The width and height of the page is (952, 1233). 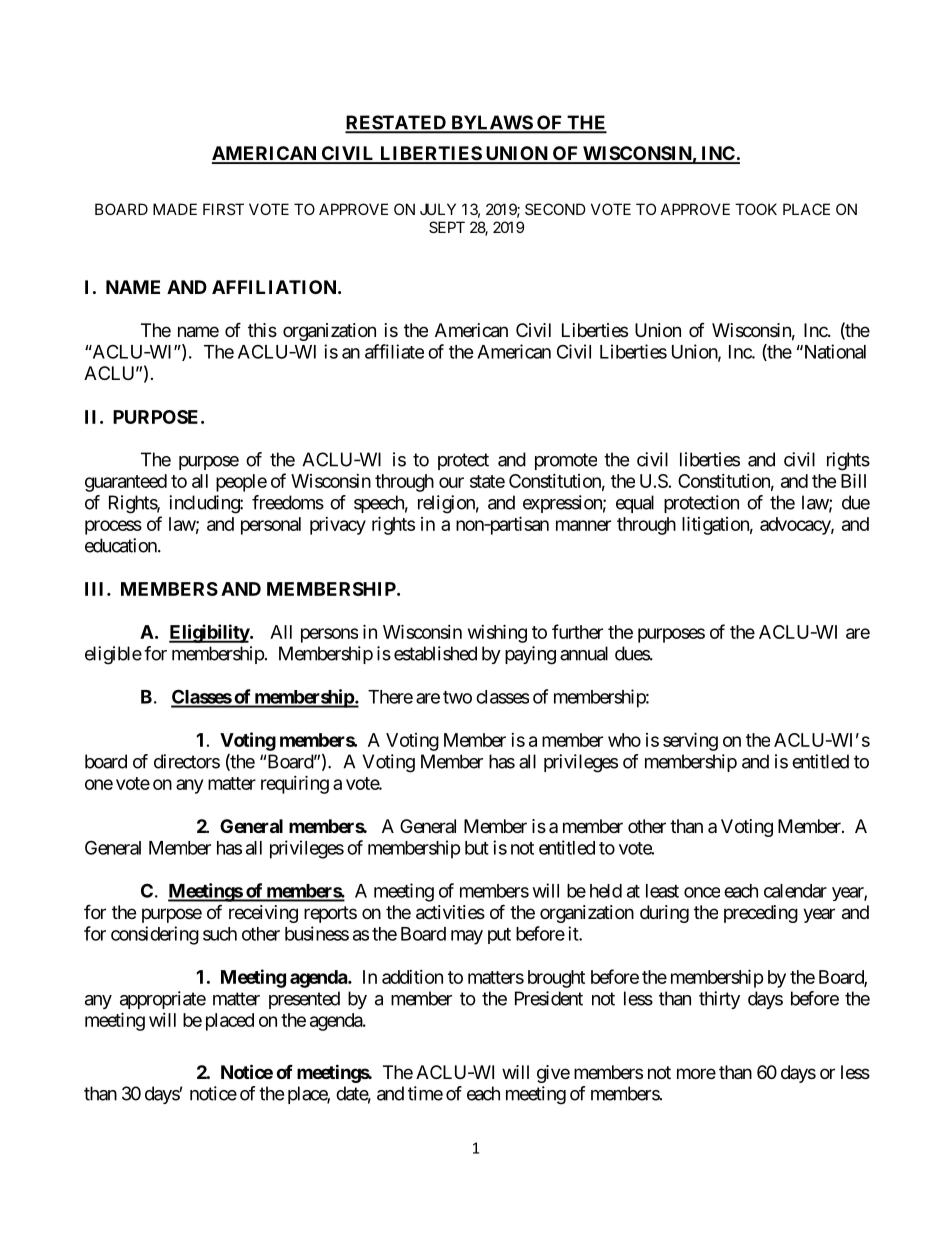 What do you see at coordinates (412, 977) in the page?
I see `addition` at bounding box center [412, 977].
